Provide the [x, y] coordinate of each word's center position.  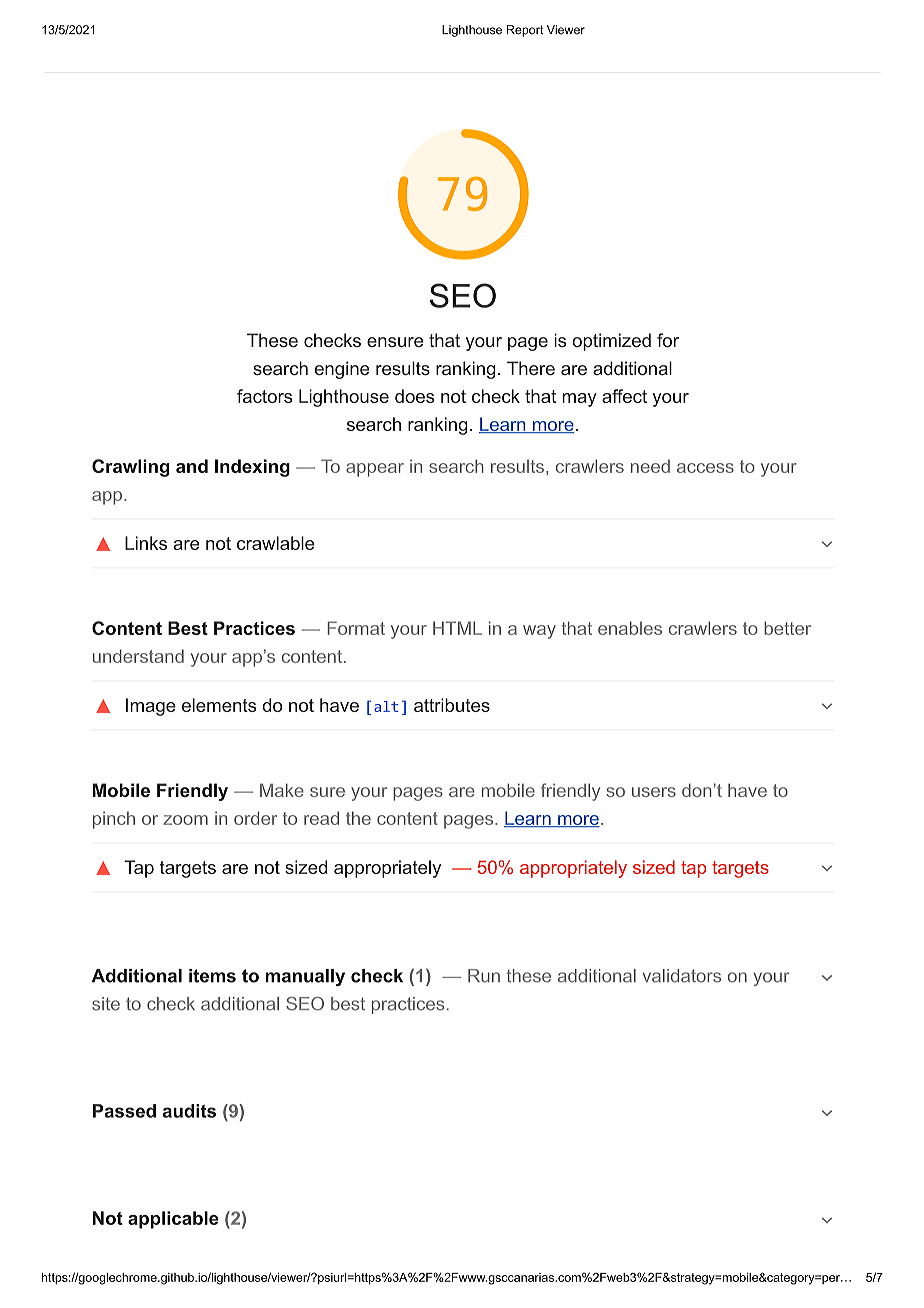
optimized [611, 342]
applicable [173, 1220]
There [531, 368]
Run [484, 976]
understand [138, 656]
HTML [457, 628]
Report [525, 31]
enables [630, 628]
